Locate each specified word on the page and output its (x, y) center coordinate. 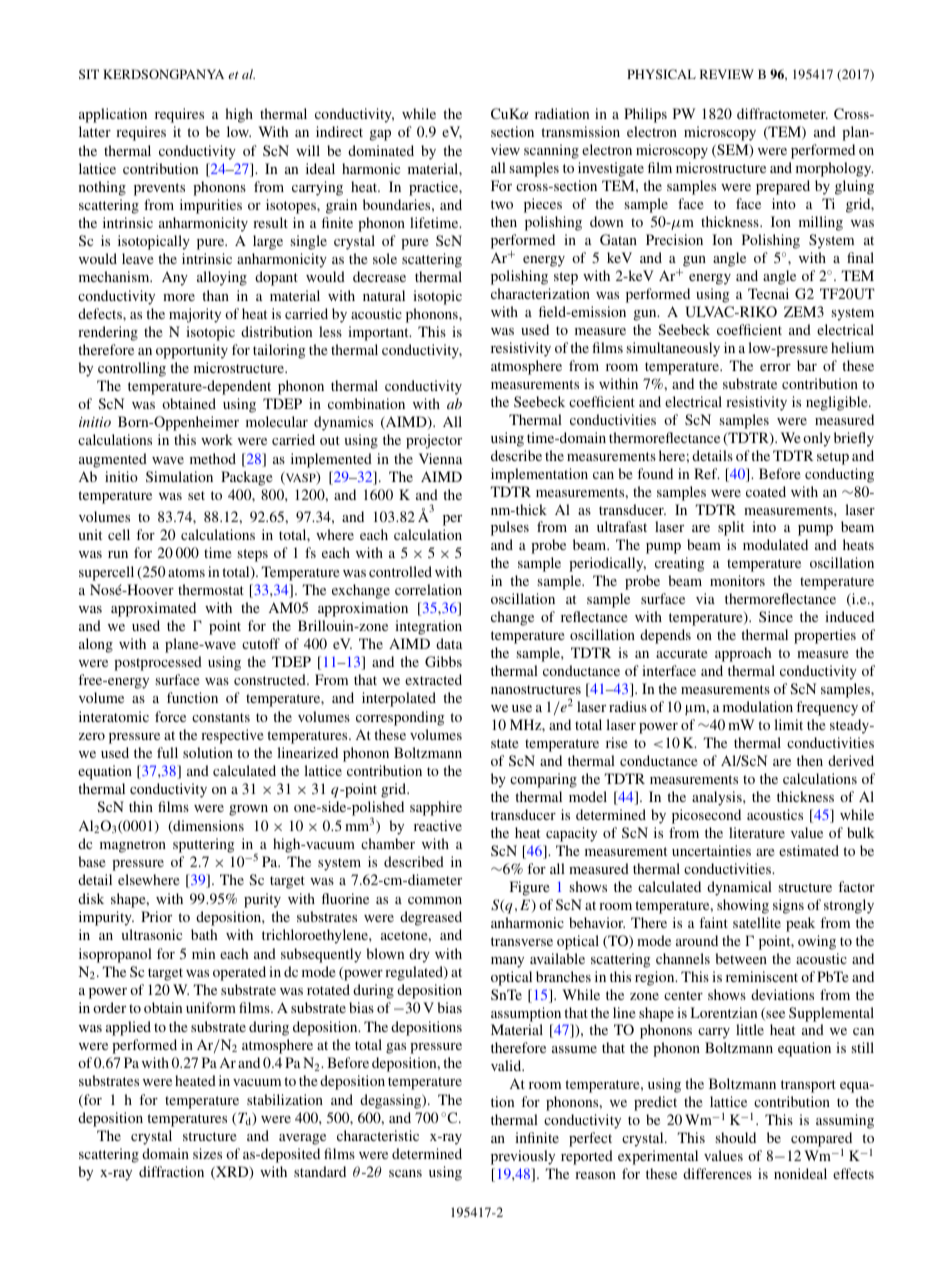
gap (380, 135)
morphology (835, 169)
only (817, 439)
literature (757, 832)
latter (95, 131)
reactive (438, 825)
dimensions (207, 827)
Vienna (441, 458)
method (213, 458)
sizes (207, 1153)
